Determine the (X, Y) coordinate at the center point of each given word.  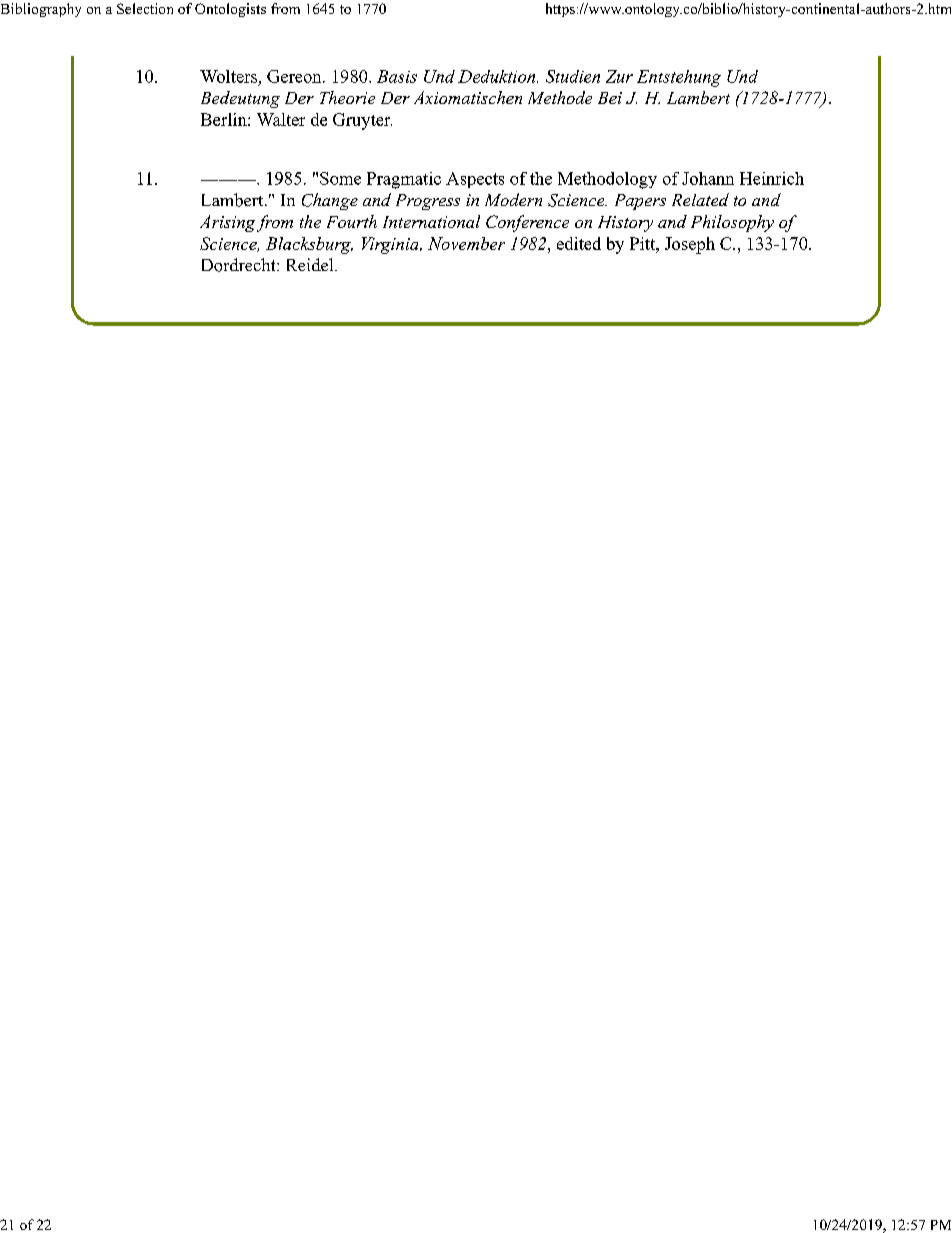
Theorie (347, 97)
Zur (619, 76)
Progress (428, 202)
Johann (708, 178)
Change (330, 201)
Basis (397, 76)
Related (700, 199)
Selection (145, 8)
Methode (560, 97)
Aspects (475, 180)
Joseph (690, 245)
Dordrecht (240, 265)
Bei (610, 98)
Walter (281, 119)
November (466, 243)
